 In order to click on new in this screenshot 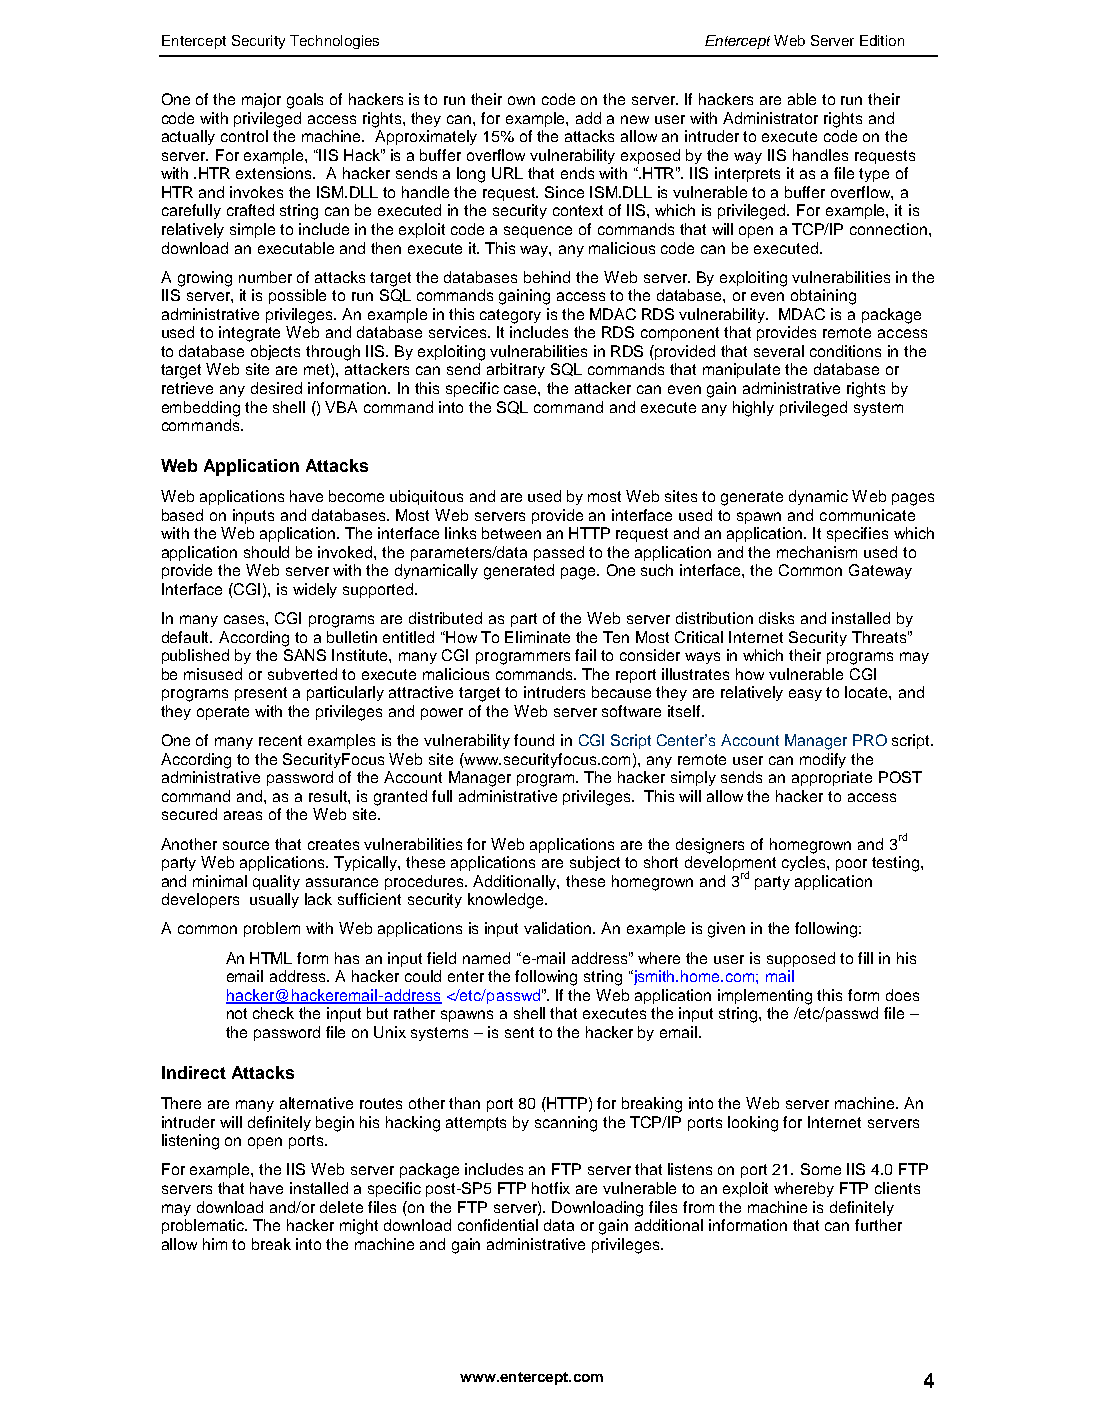, I will do `click(635, 119)`.
